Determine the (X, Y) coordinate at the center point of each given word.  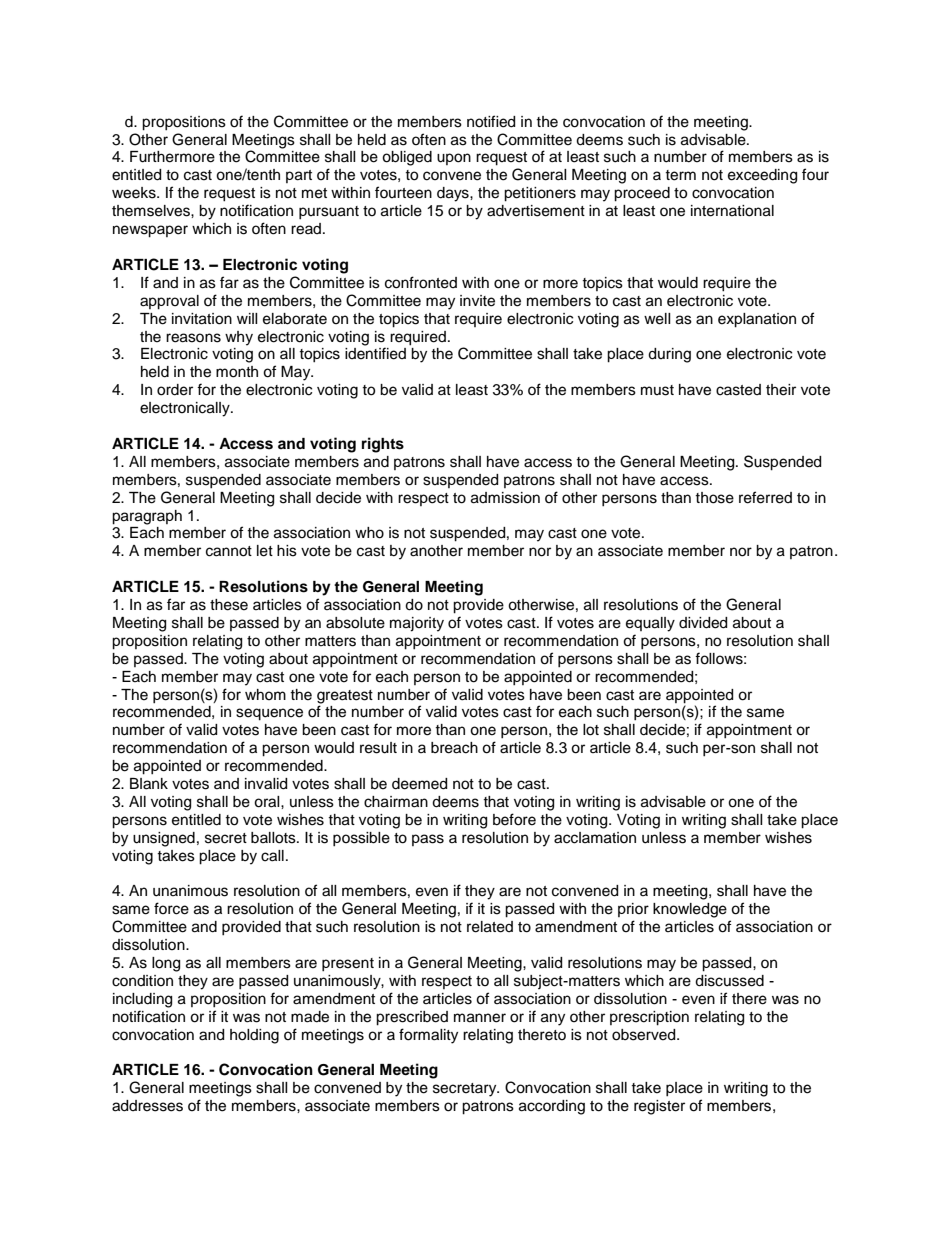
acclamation (595, 838)
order (175, 390)
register (659, 1107)
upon (454, 159)
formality (428, 1036)
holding (254, 1036)
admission (505, 498)
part (299, 176)
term (680, 175)
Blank (149, 784)
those (714, 498)
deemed (419, 784)
